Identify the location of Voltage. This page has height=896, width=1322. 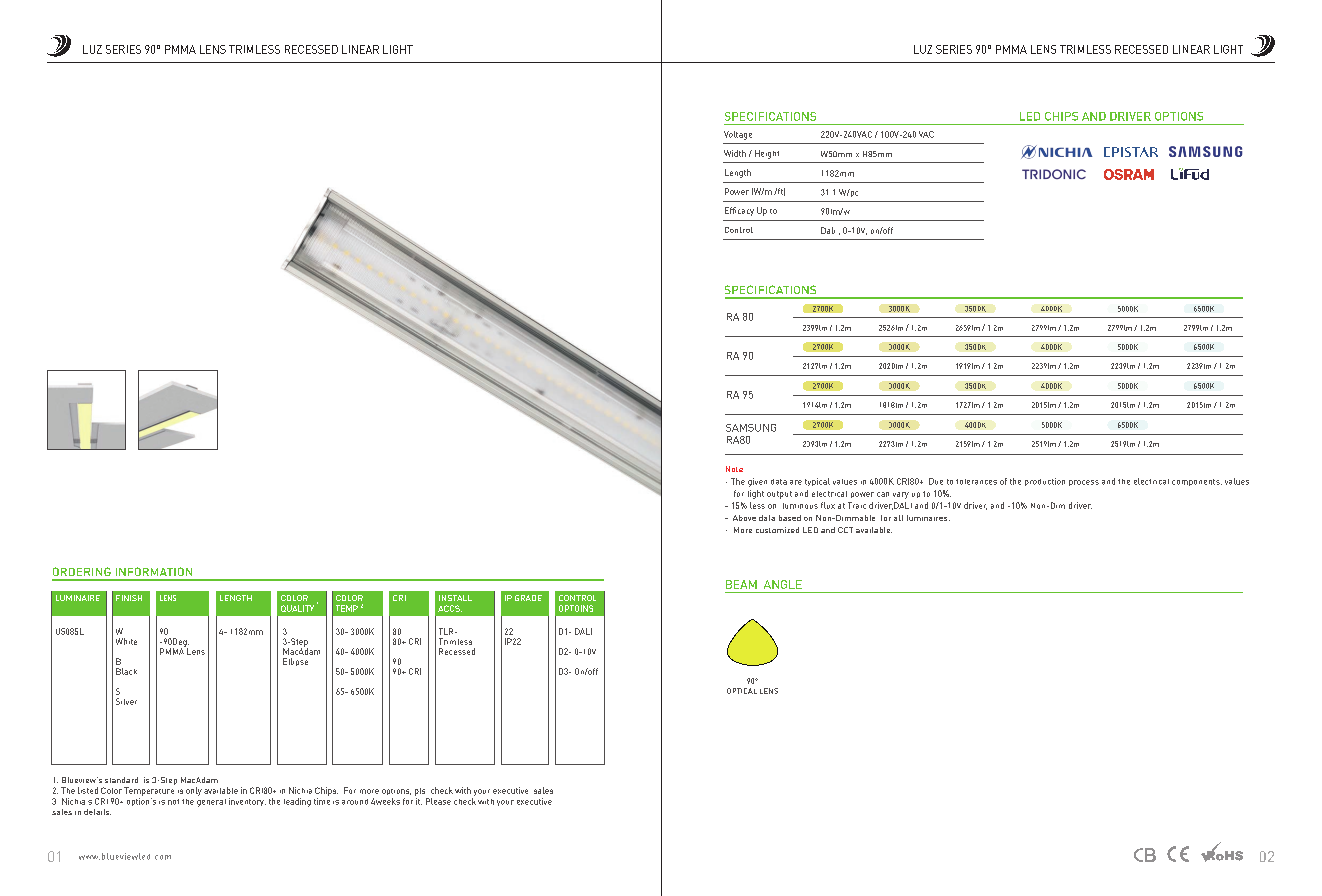
(738, 135).
